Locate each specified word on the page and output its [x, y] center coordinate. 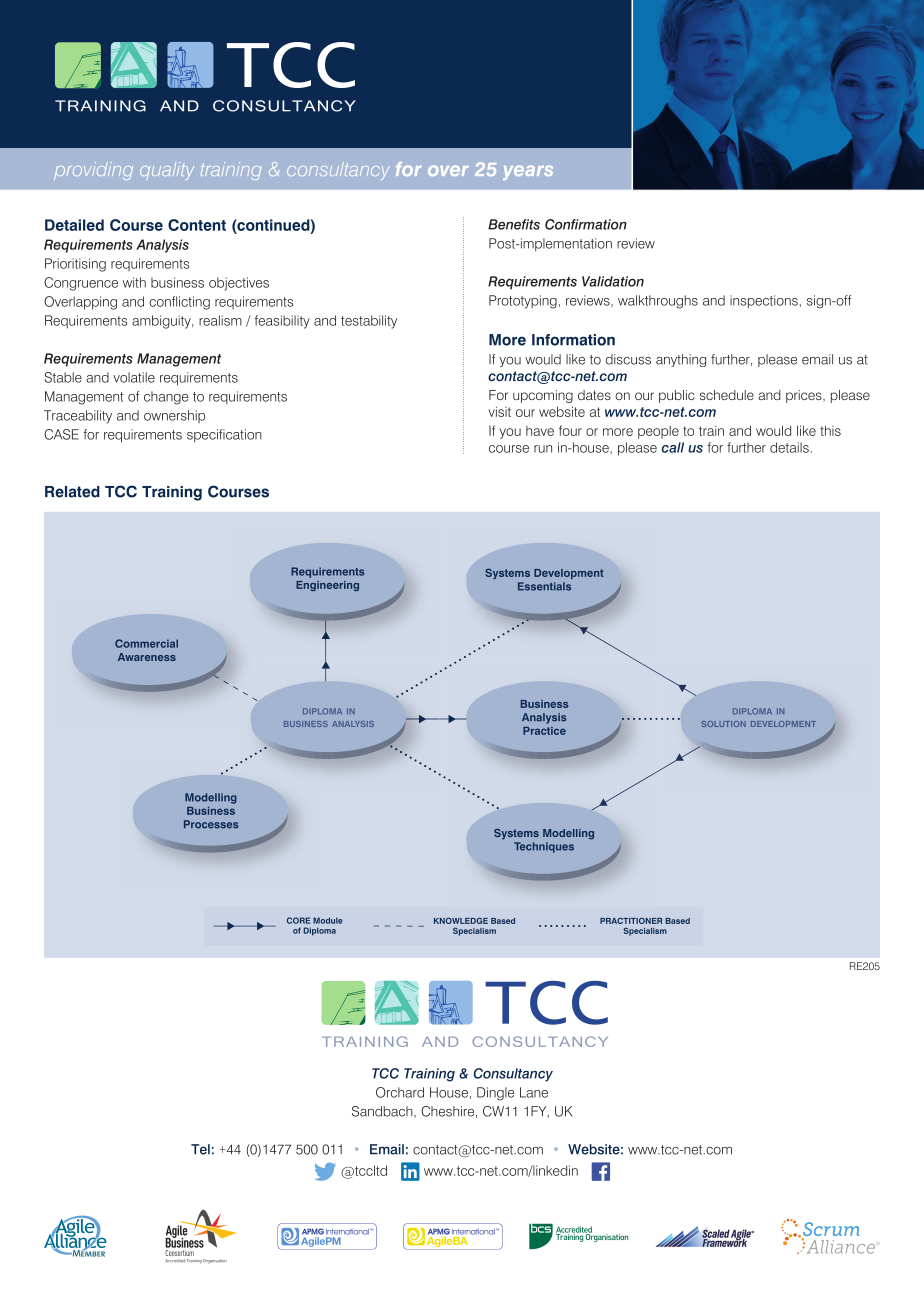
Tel [200, 1149]
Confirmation [586, 224]
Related [72, 492]
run [543, 449]
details [789, 447]
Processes [211, 824]
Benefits [514, 224]
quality [167, 171]
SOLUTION [724, 724]
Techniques [544, 847]
